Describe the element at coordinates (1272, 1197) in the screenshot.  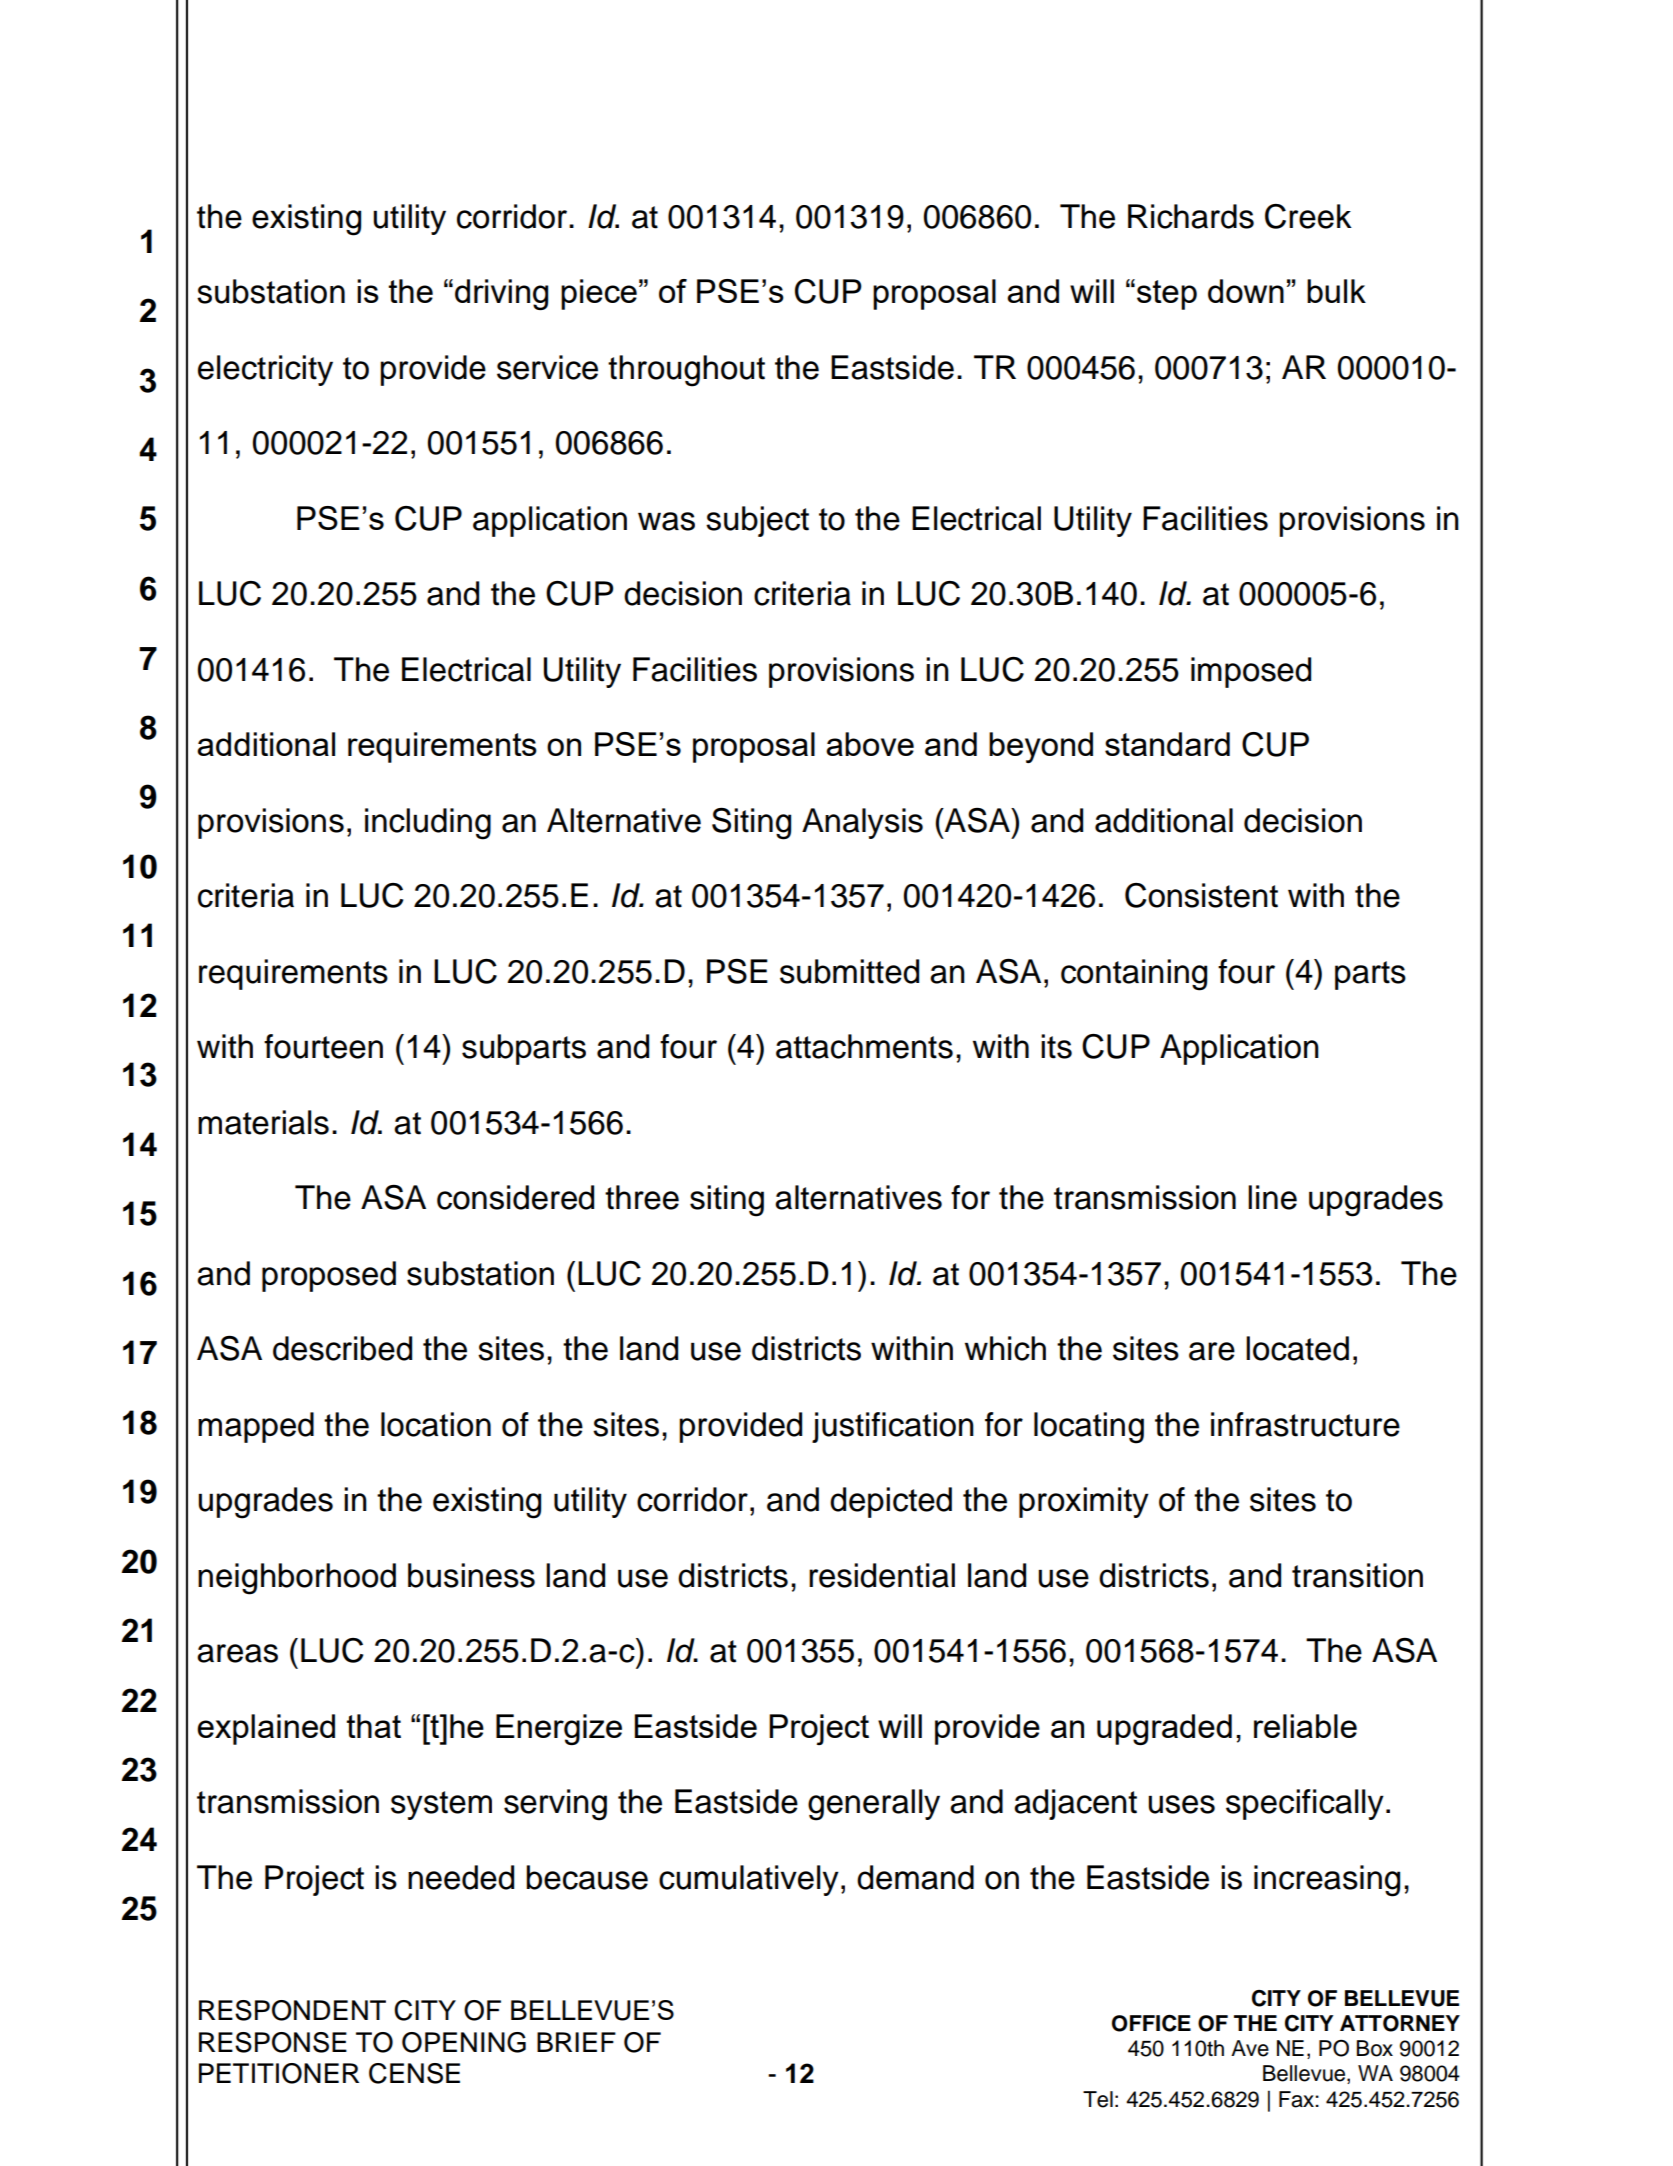
I see `line` at that location.
